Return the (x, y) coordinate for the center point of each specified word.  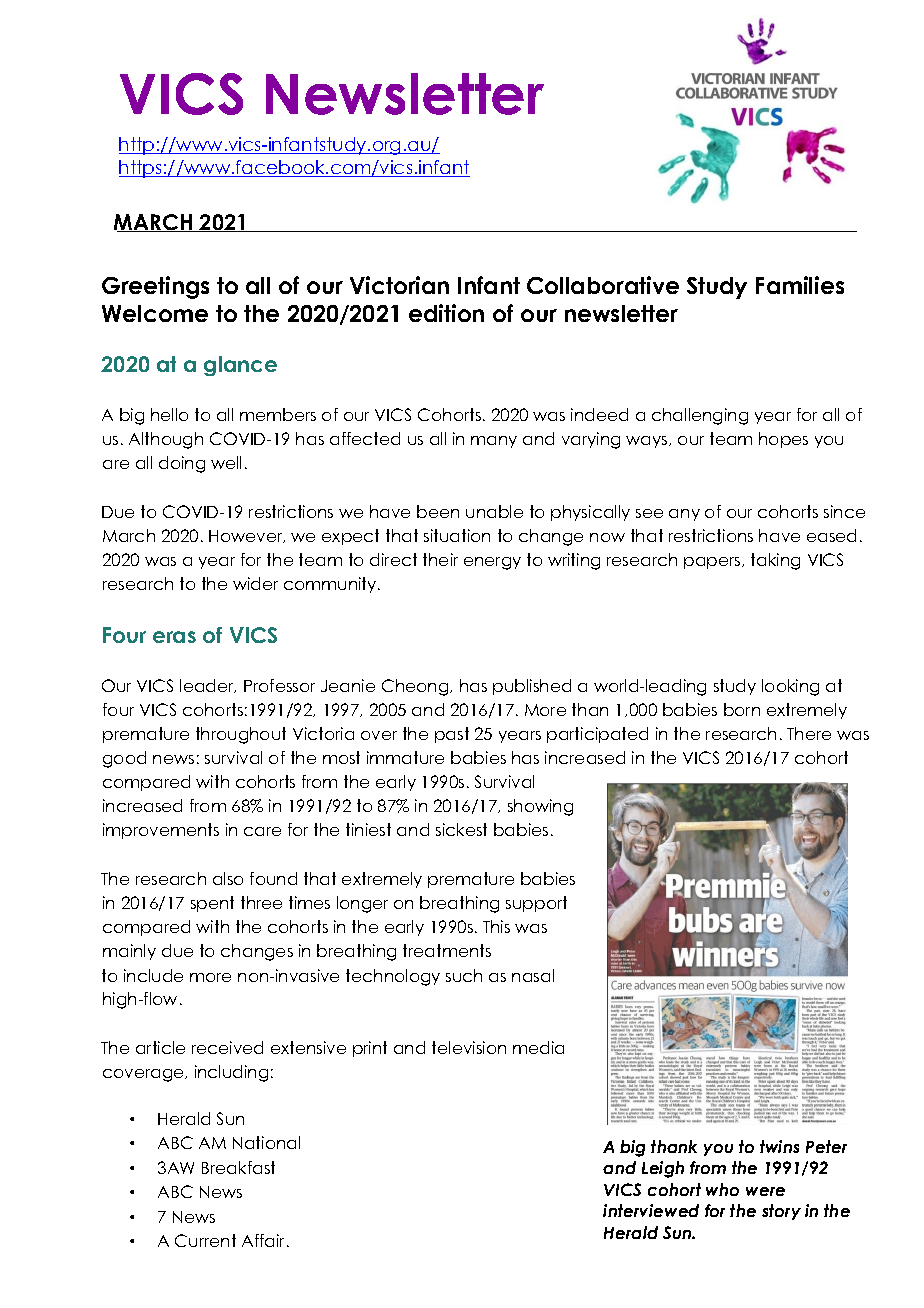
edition (446, 313)
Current (205, 1240)
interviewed (651, 1210)
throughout (241, 735)
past (452, 735)
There (809, 733)
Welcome (155, 313)
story (781, 1212)
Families (800, 285)
